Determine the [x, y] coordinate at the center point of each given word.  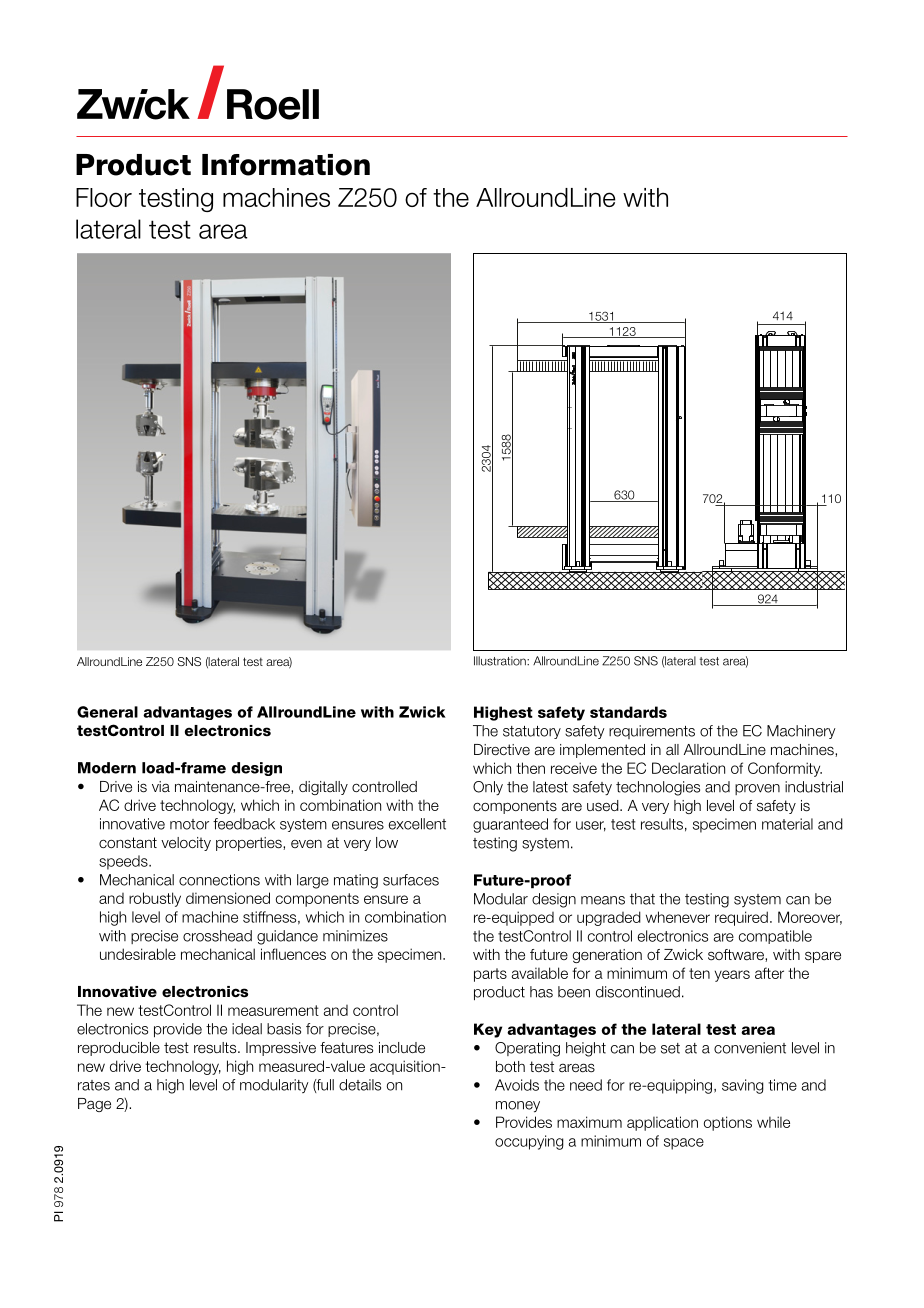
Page [94, 1105]
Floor [104, 197]
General [107, 712]
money [518, 1107]
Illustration [501, 661]
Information [286, 165]
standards [628, 712]
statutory [532, 732]
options [728, 1123]
